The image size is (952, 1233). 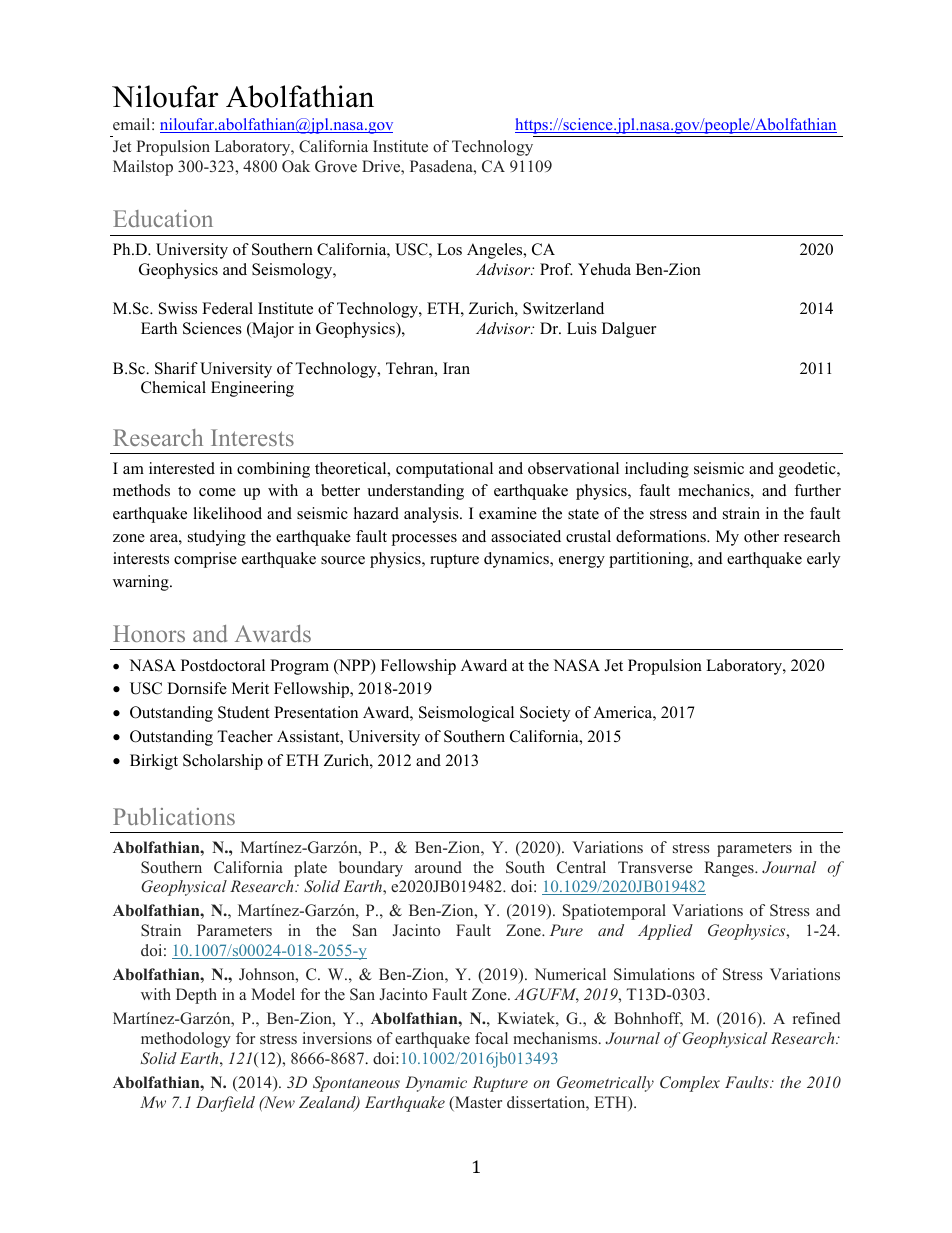 What do you see at coordinates (496, 251) in the page?
I see `Angeles` at bounding box center [496, 251].
